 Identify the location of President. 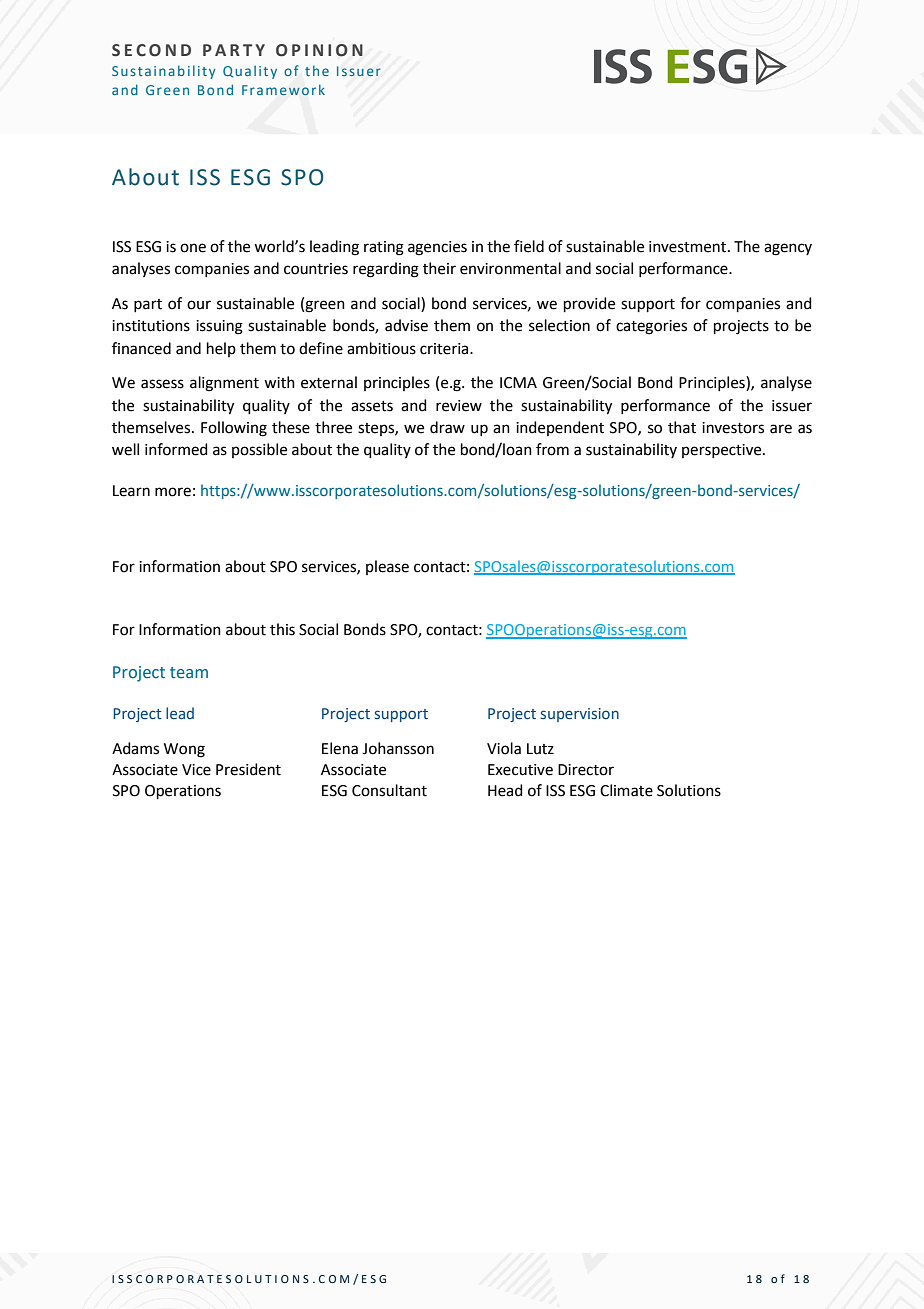
(248, 769).
